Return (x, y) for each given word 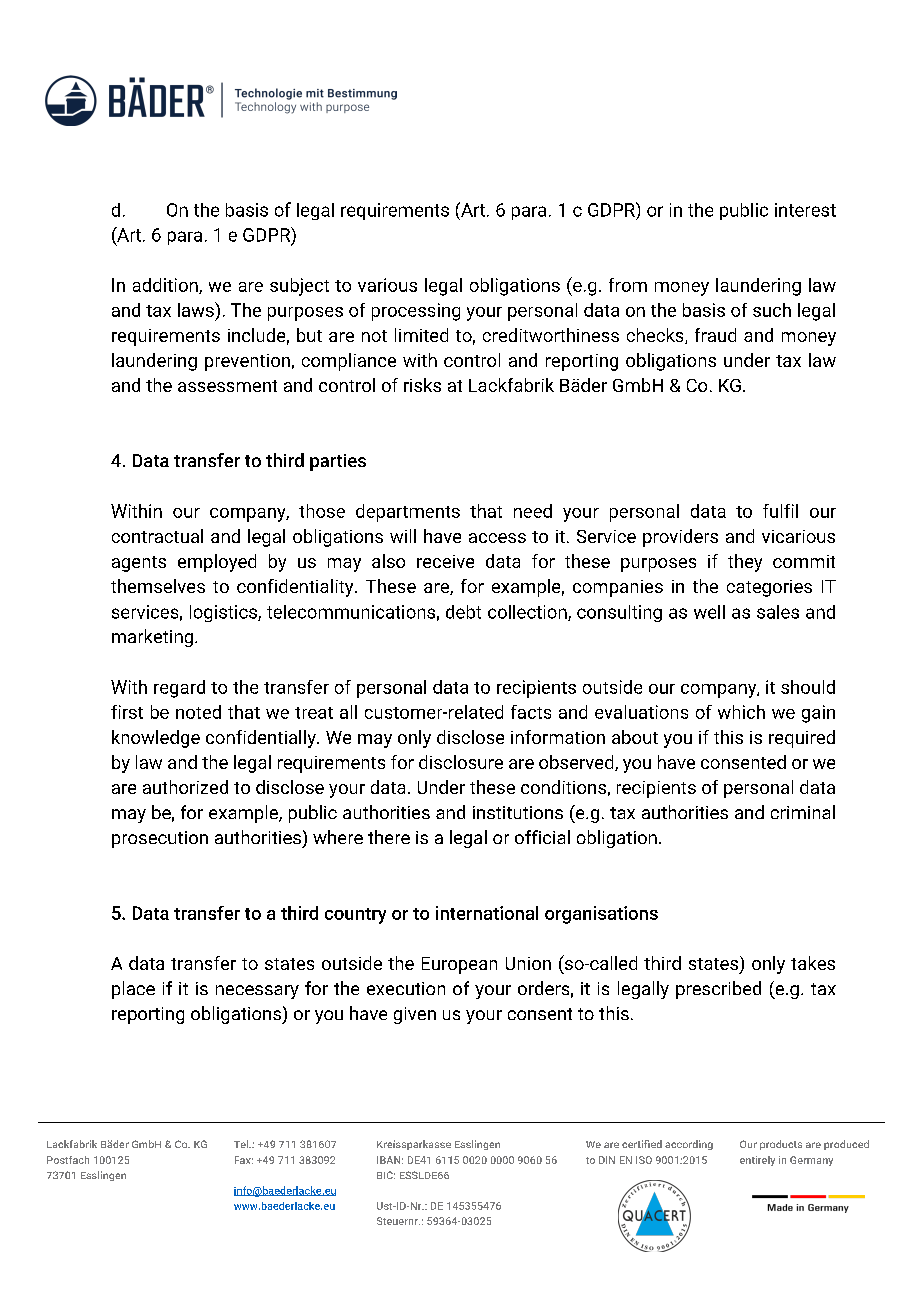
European (459, 965)
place (133, 990)
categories (769, 588)
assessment (227, 386)
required (802, 739)
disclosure (461, 762)
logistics (224, 613)
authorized (185, 787)
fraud (715, 335)
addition (166, 286)
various (387, 285)
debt (463, 612)
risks (422, 385)
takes (813, 963)
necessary (257, 992)
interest (805, 210)
